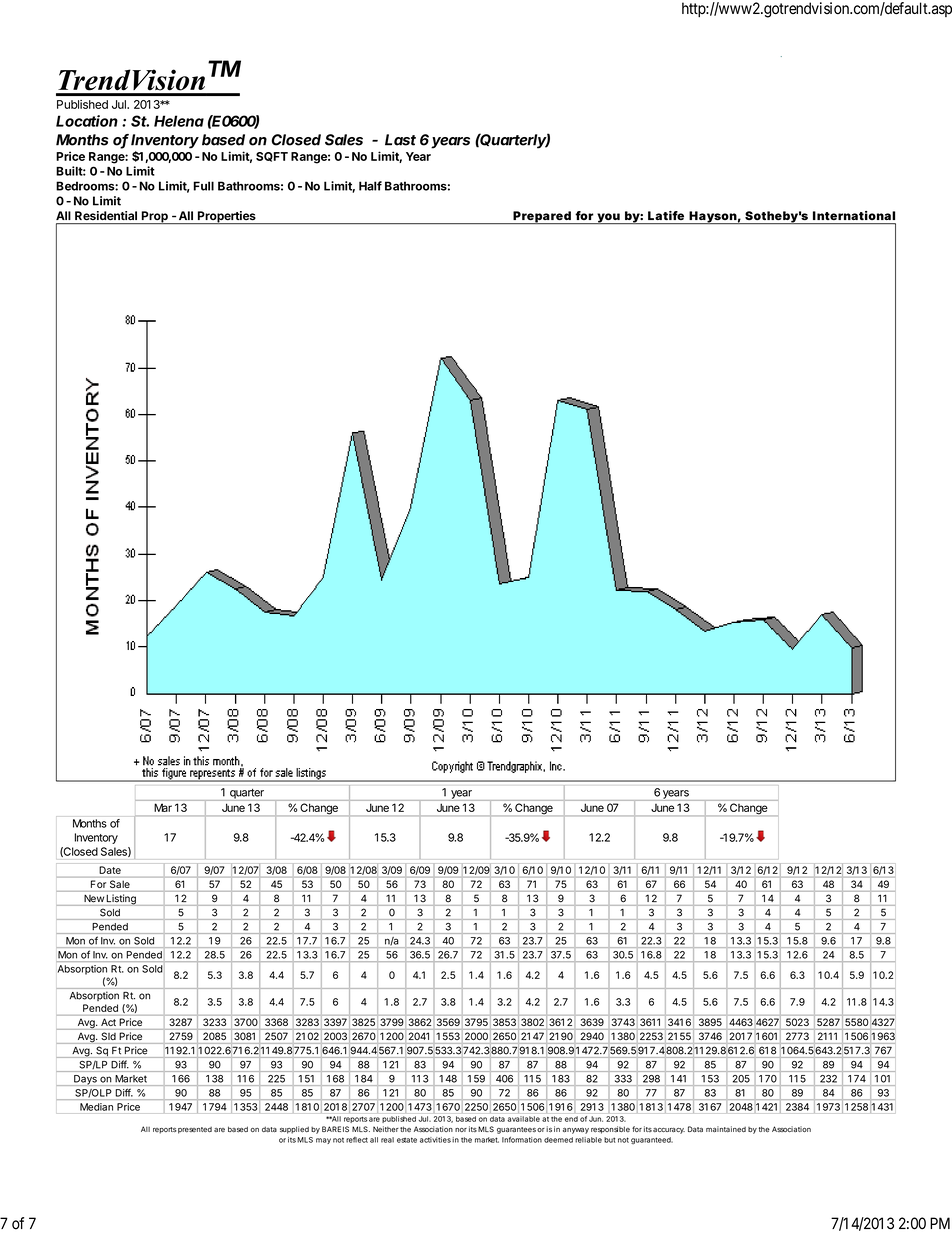 This screenshot has height=1233, width=952. What do you see at coordinates (400, 140) in the screenshot?
I see `Last` at bounding box center [400, 140].
